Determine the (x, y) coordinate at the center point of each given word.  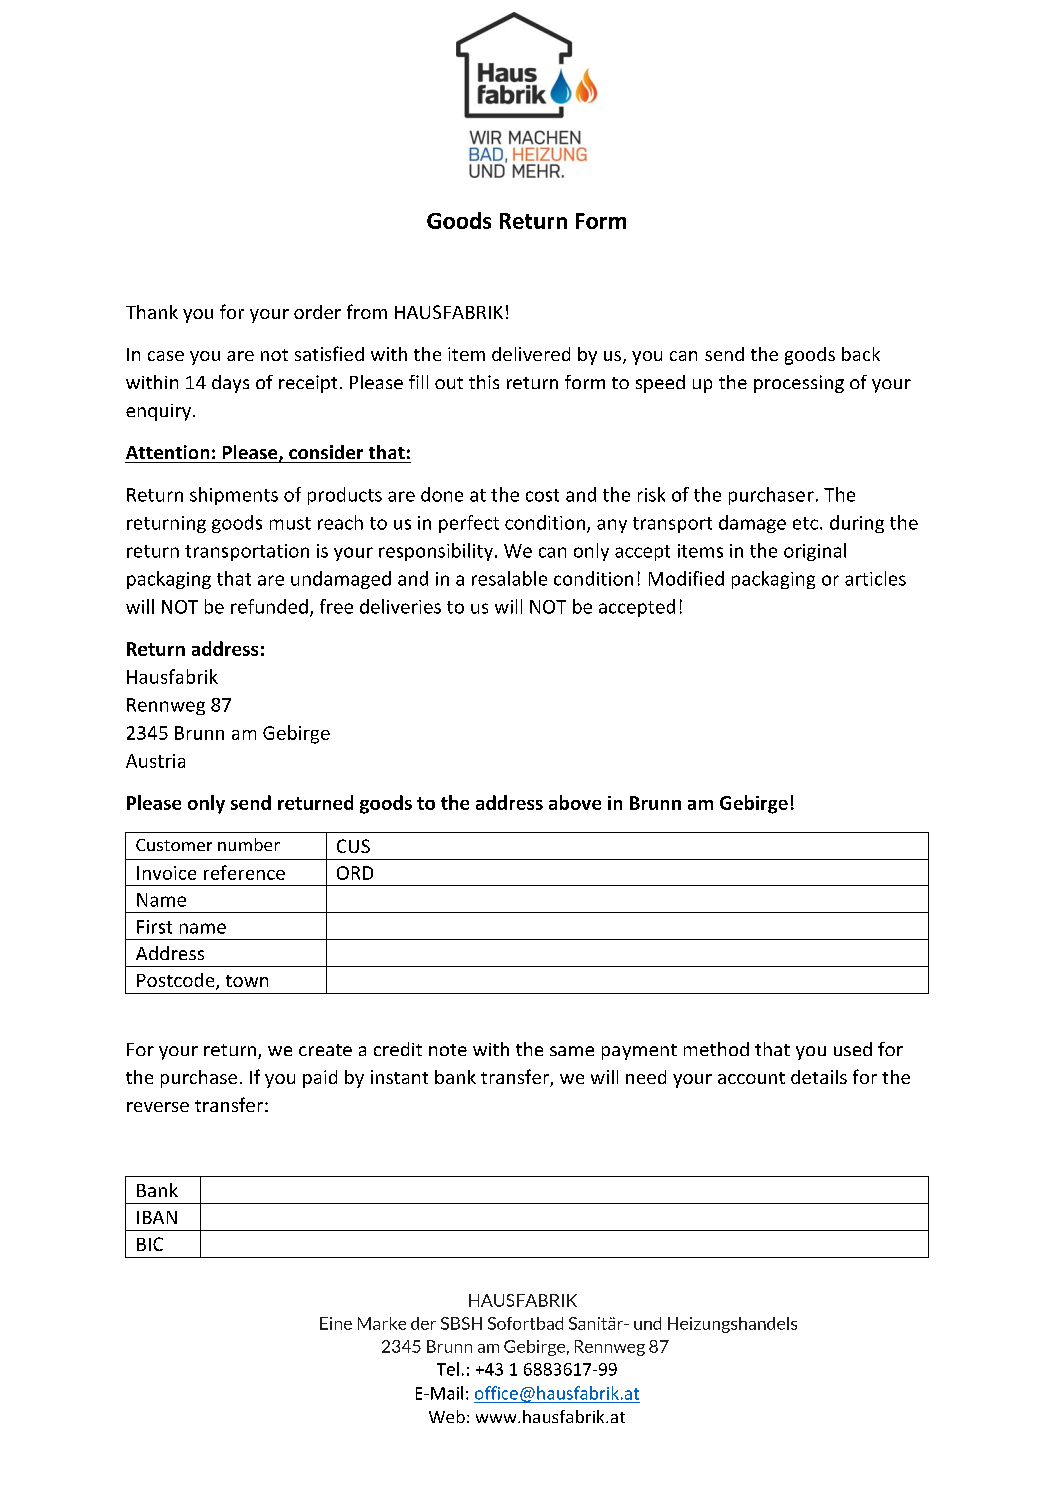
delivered (531, 354)
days (230, 384)
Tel (448, 1369)
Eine (336, 1323)
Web (447, 1416)
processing (799, 384)
